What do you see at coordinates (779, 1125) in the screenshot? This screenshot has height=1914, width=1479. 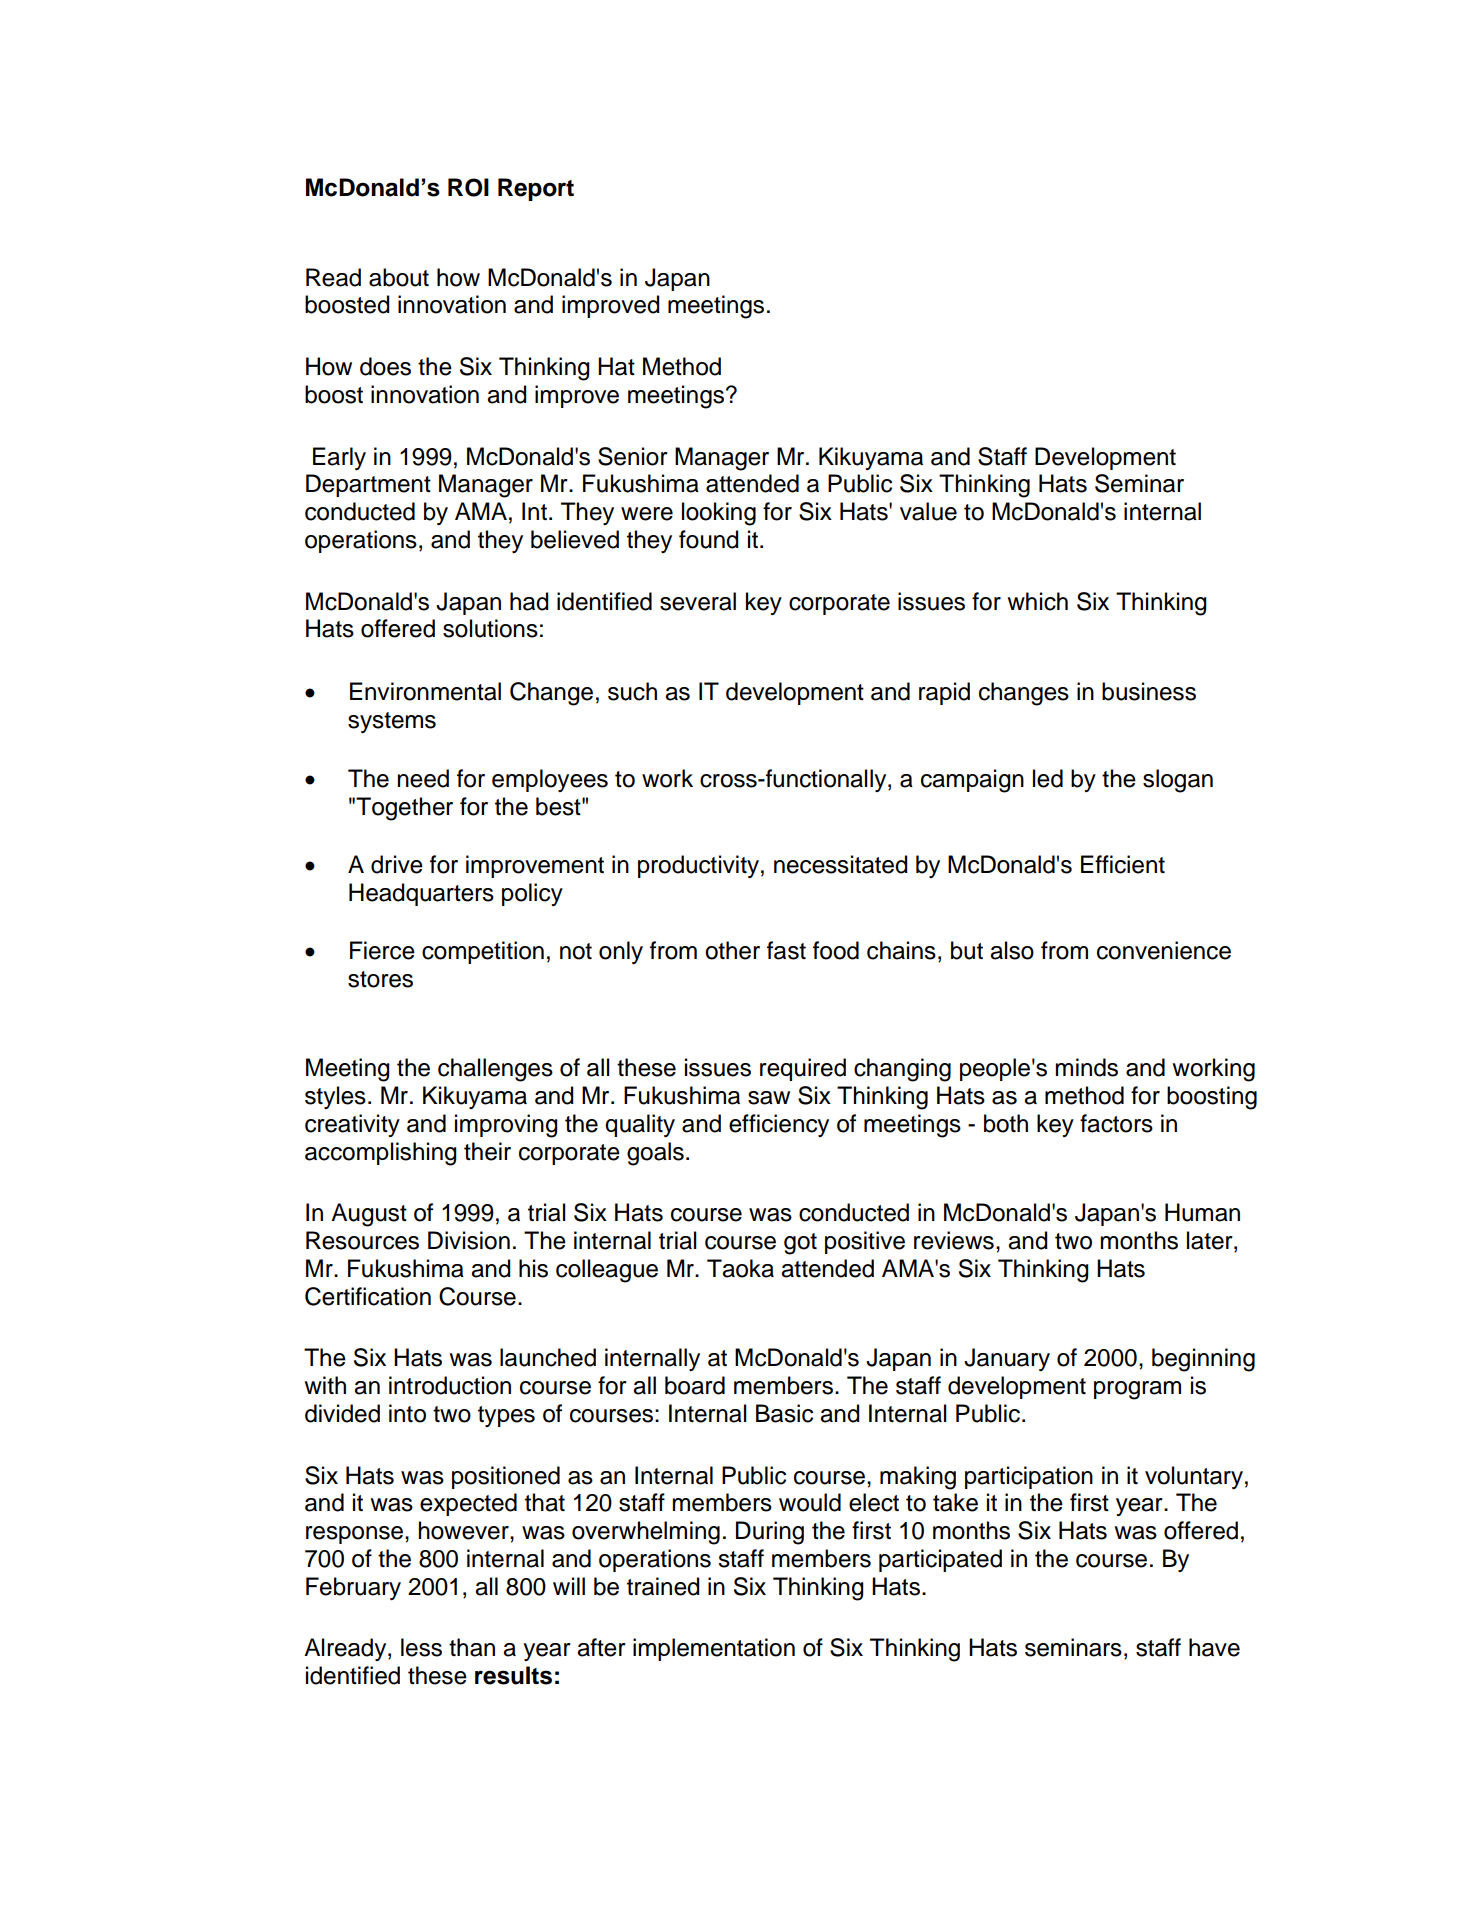 I see `efficiency` at bounding box center [779, 1125].
